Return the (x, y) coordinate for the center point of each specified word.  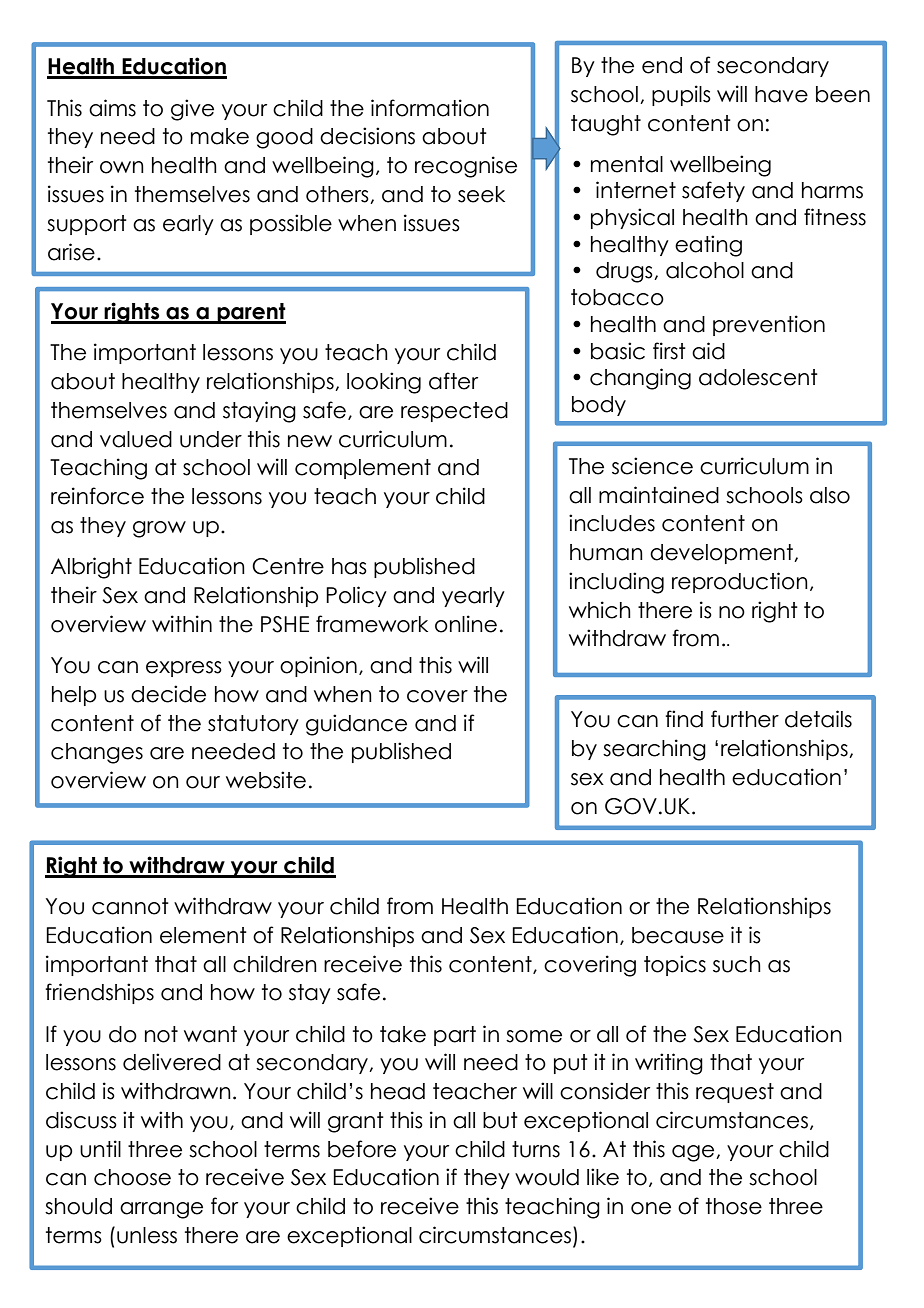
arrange (161, 1210)
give (192, 110)
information (430, 108)
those (734, 1206)
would (547, 1177)
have (781, 94)
